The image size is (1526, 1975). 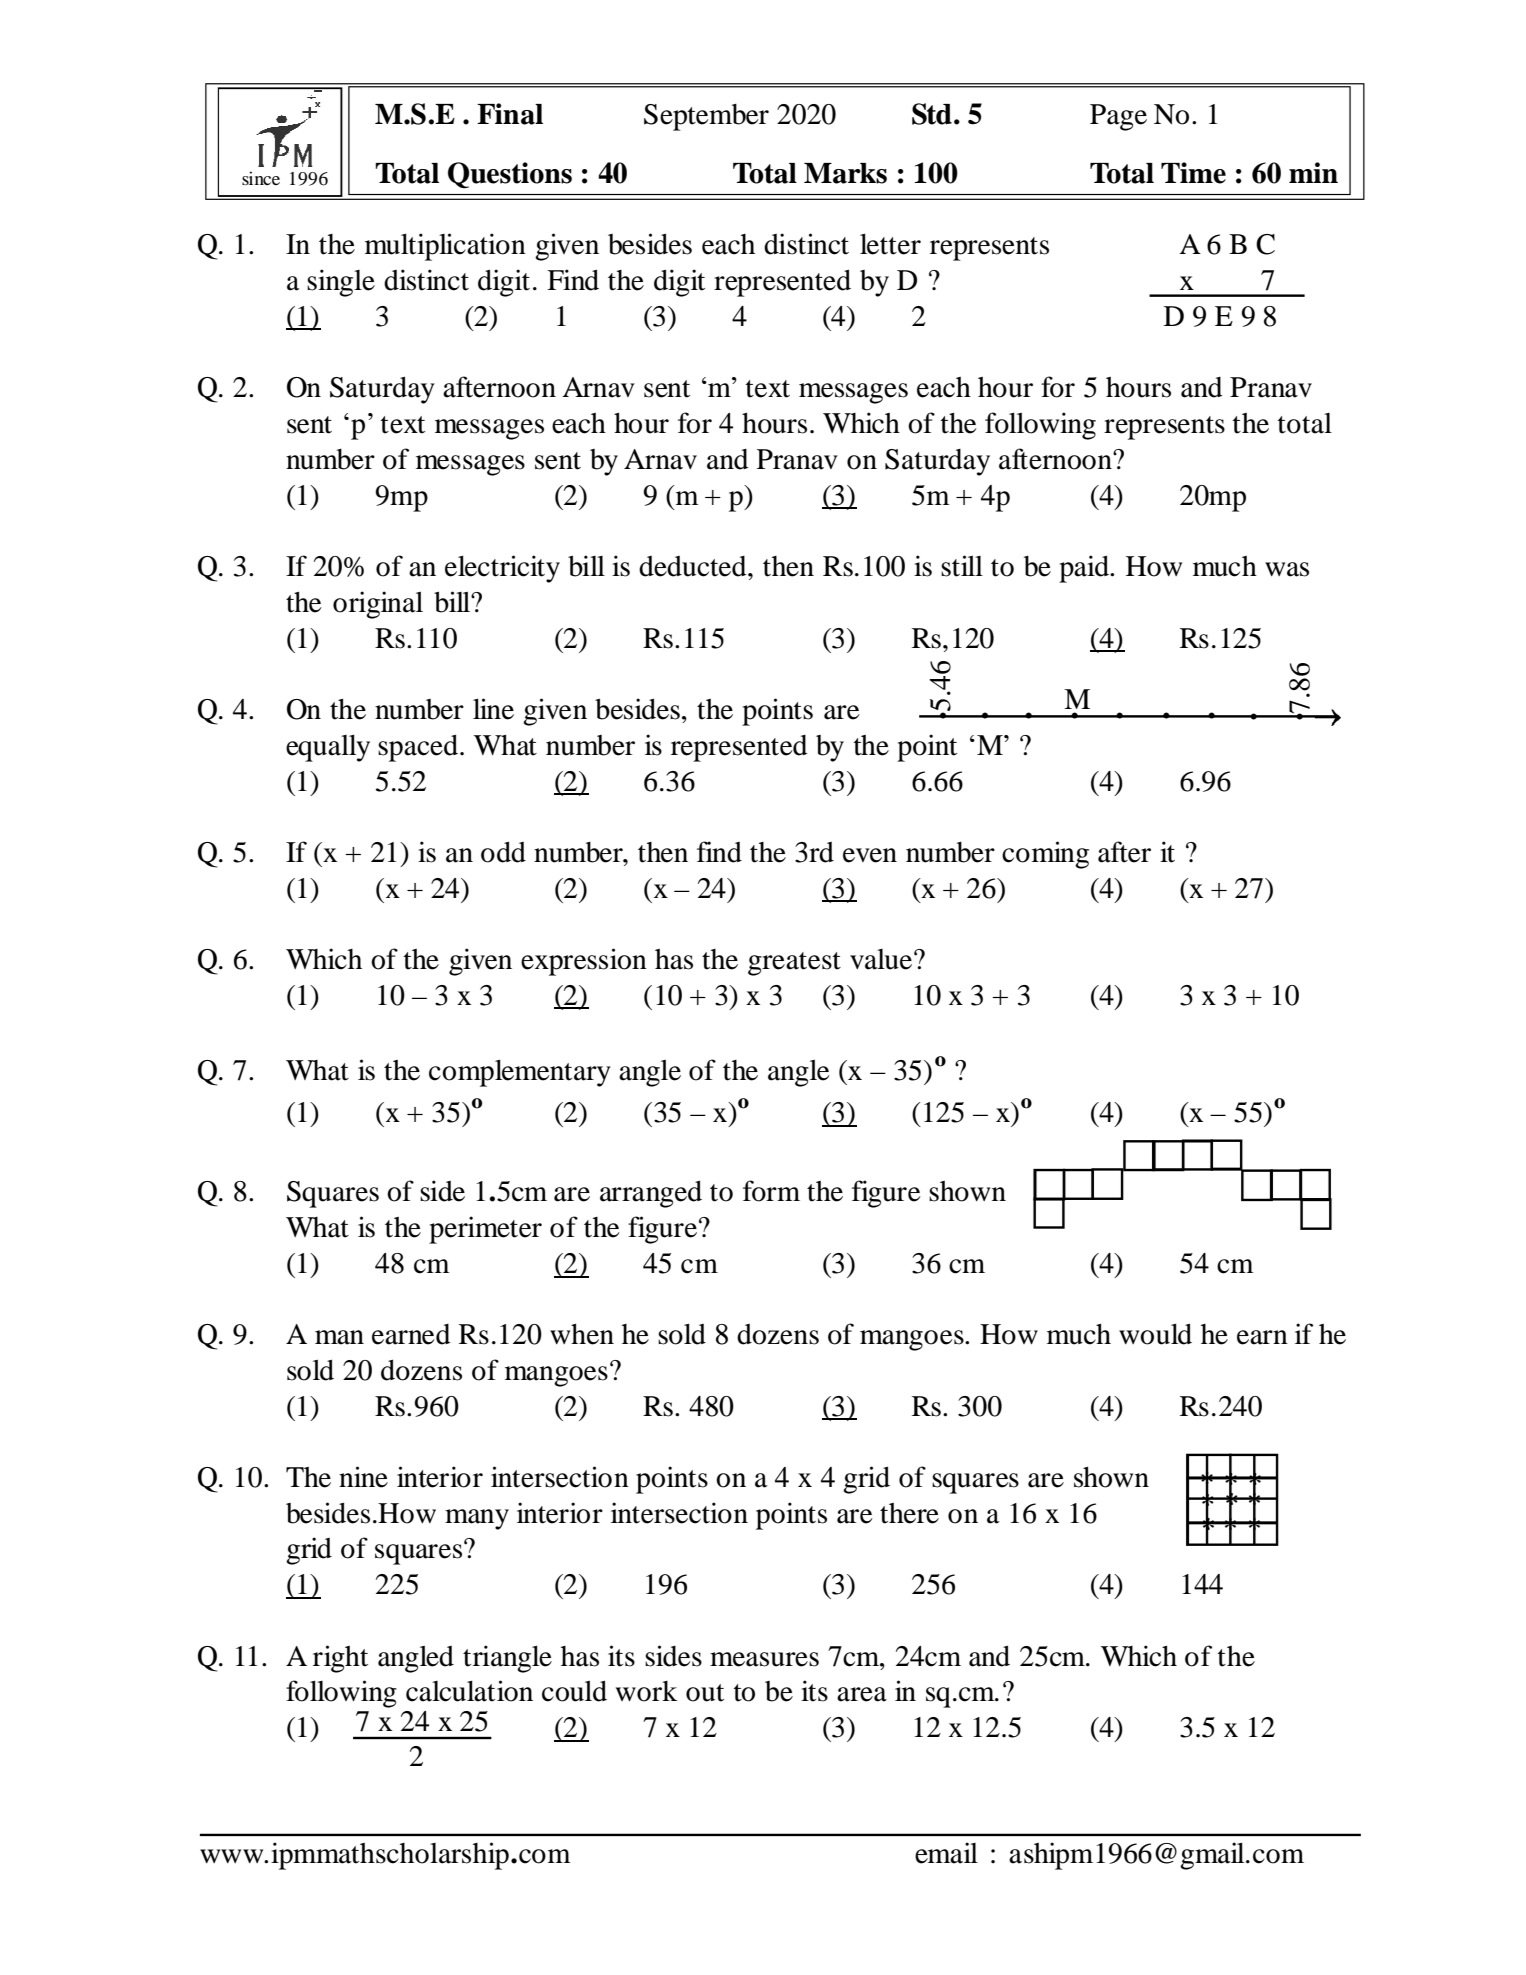 What do you see at coordinates (1193, 173) in the page?
I see `Time` at bounding box center [1193, 173].
